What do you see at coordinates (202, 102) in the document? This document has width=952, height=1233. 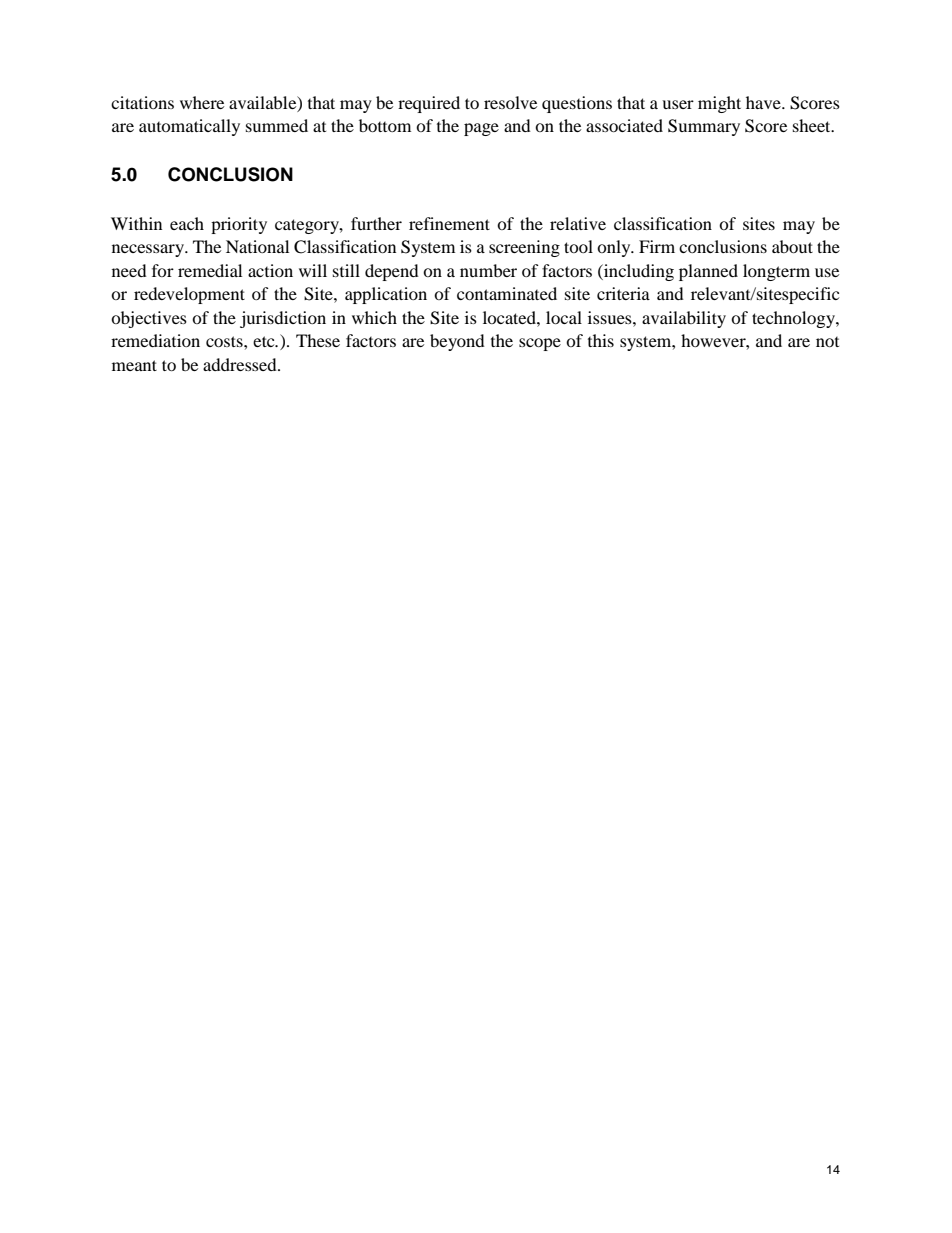 I see `where` at bounding box center [202, 102].
